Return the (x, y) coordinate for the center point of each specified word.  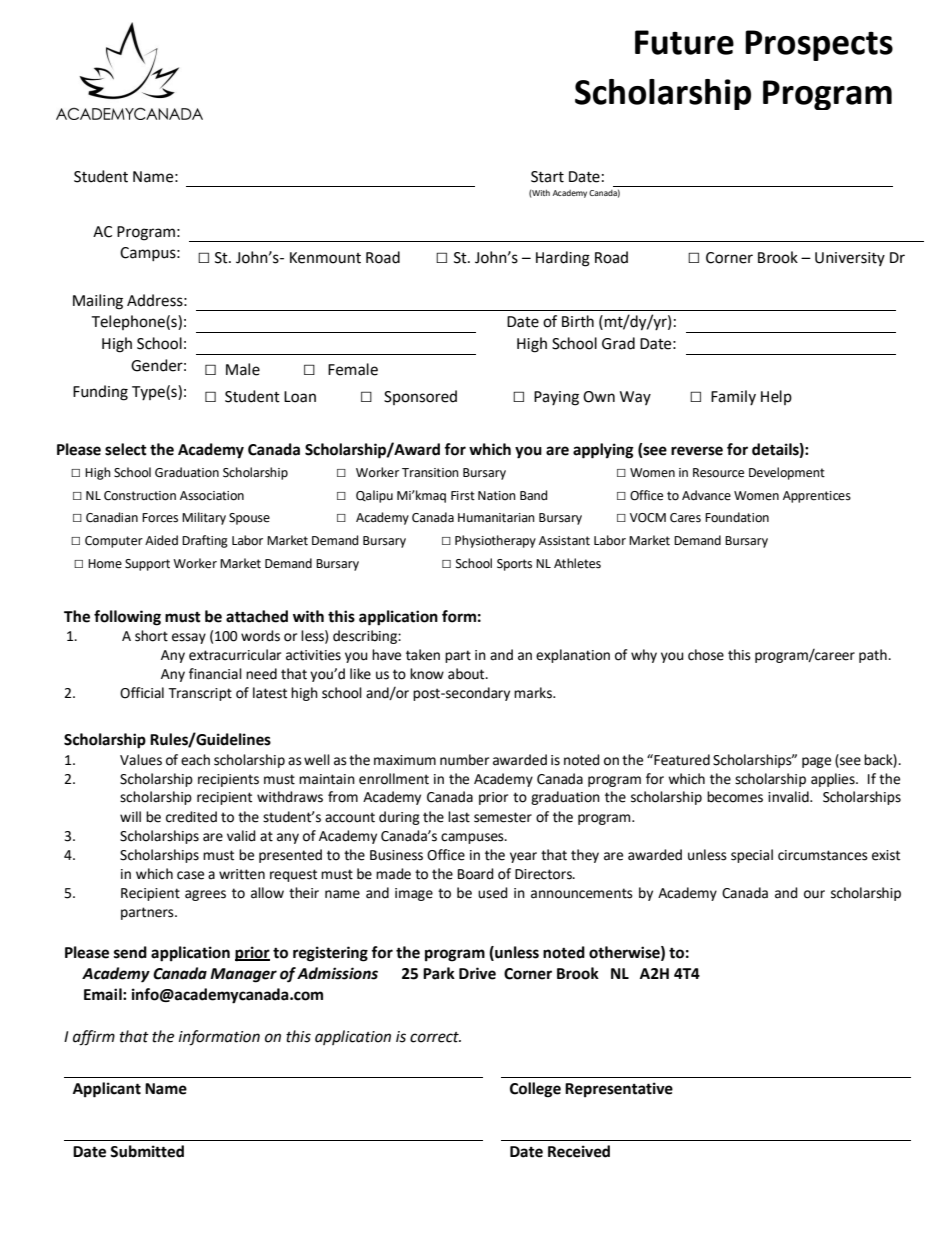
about (467, 674)
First (463, 496)
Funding (100, 393)
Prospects (819, 45)
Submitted (147, 1151)
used (493, 893)
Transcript (200, 694)
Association (212, 496)
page (816, 762)
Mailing (98, 302)
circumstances (823, 855)
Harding (563, 259)
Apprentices (817, 497)
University (850, 259)
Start (547, 177)
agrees (205, 895)
